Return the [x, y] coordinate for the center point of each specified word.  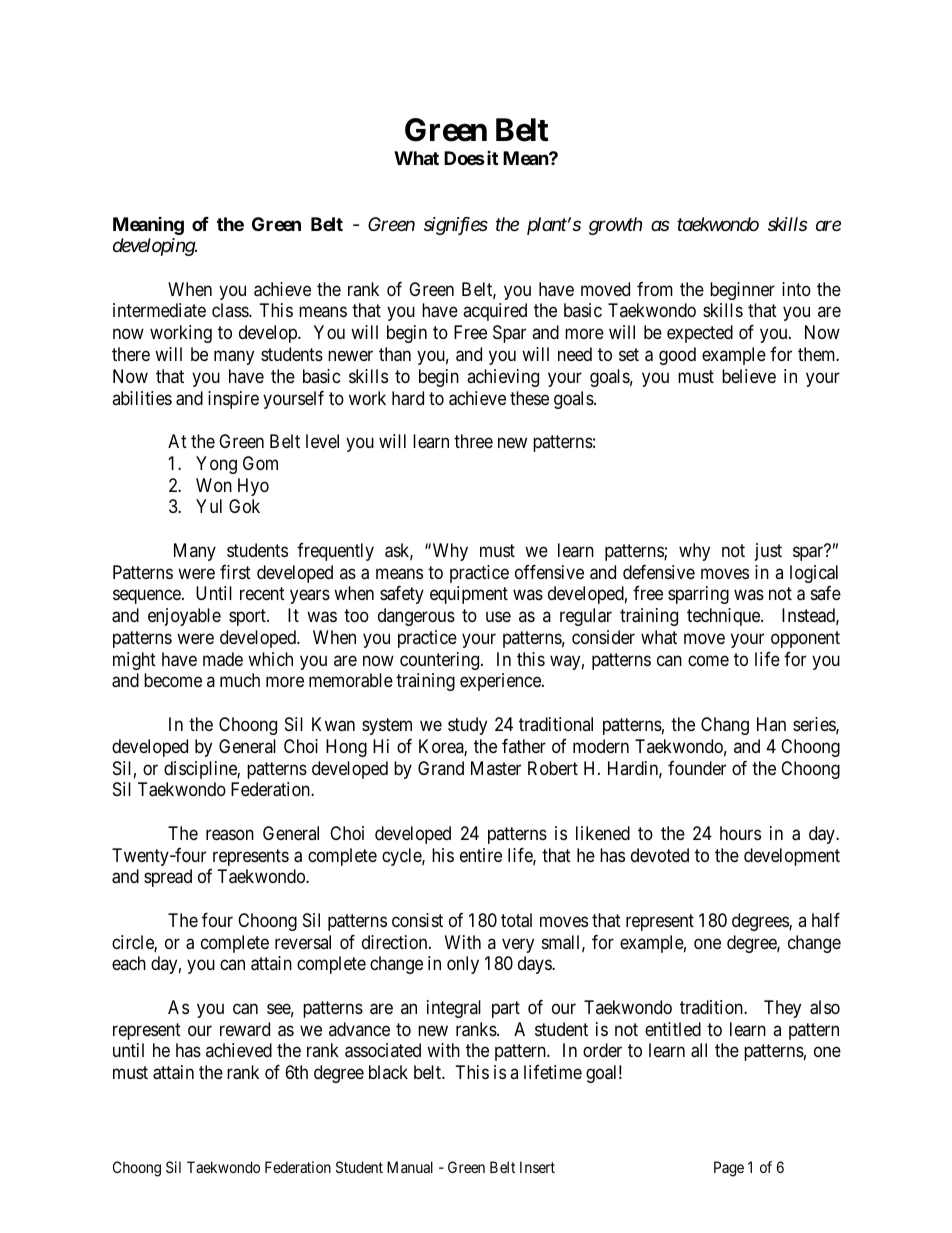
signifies [456, 226]
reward [245, 1029]
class [231, 310]
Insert [537, 1167]
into [796, 289]
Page [729, 1169]
